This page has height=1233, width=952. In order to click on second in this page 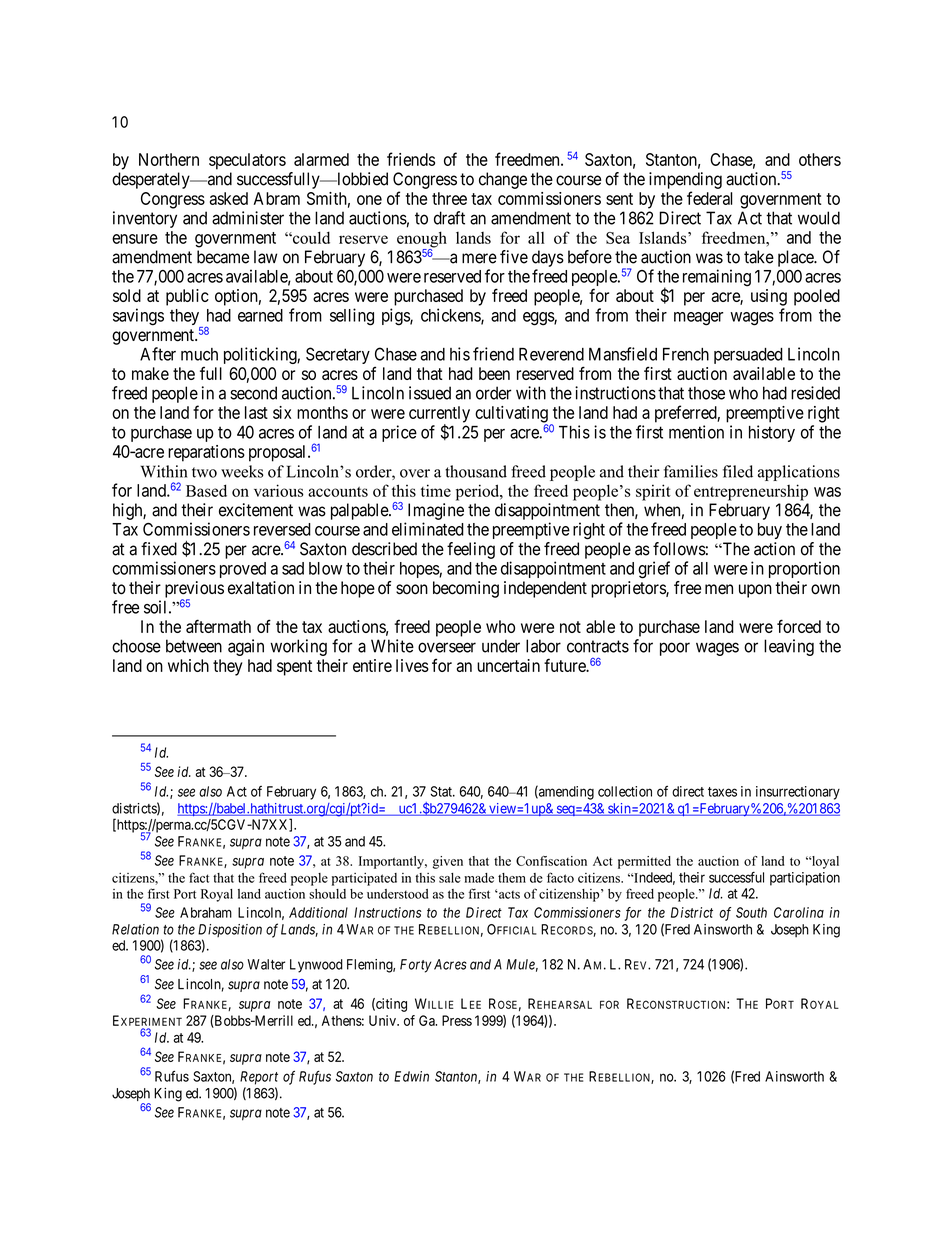, I will do `click(253, 393)`.
